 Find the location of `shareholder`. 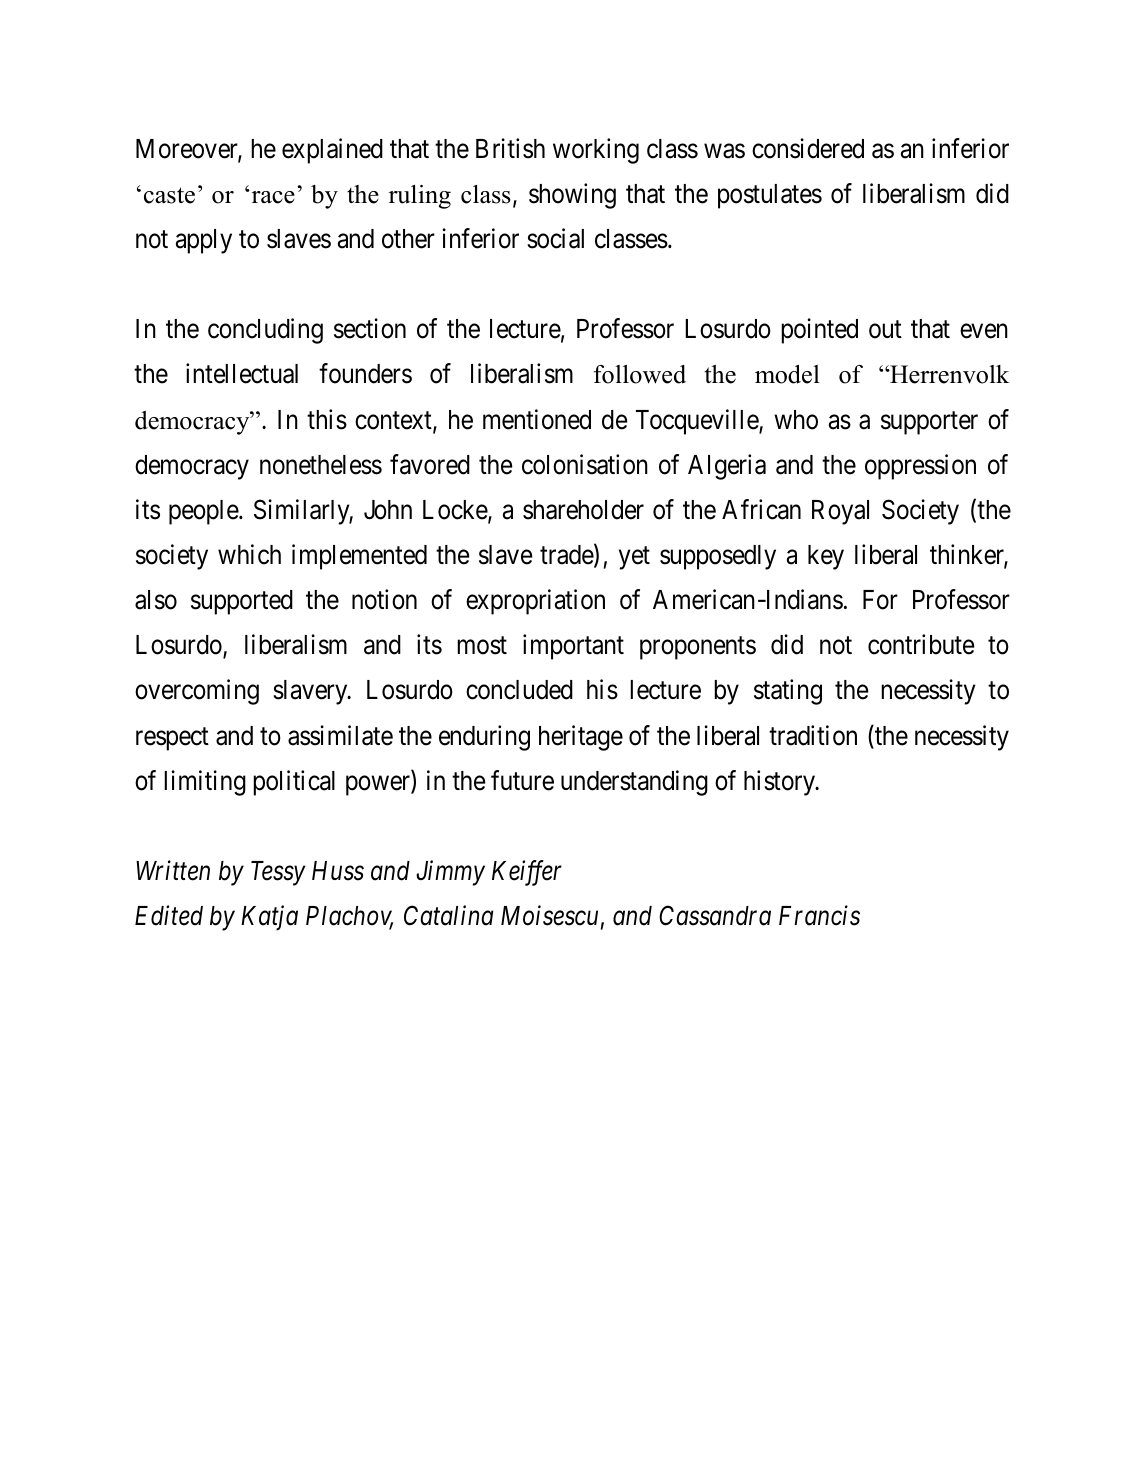

shareholder is located at coordinates (583, 510).
